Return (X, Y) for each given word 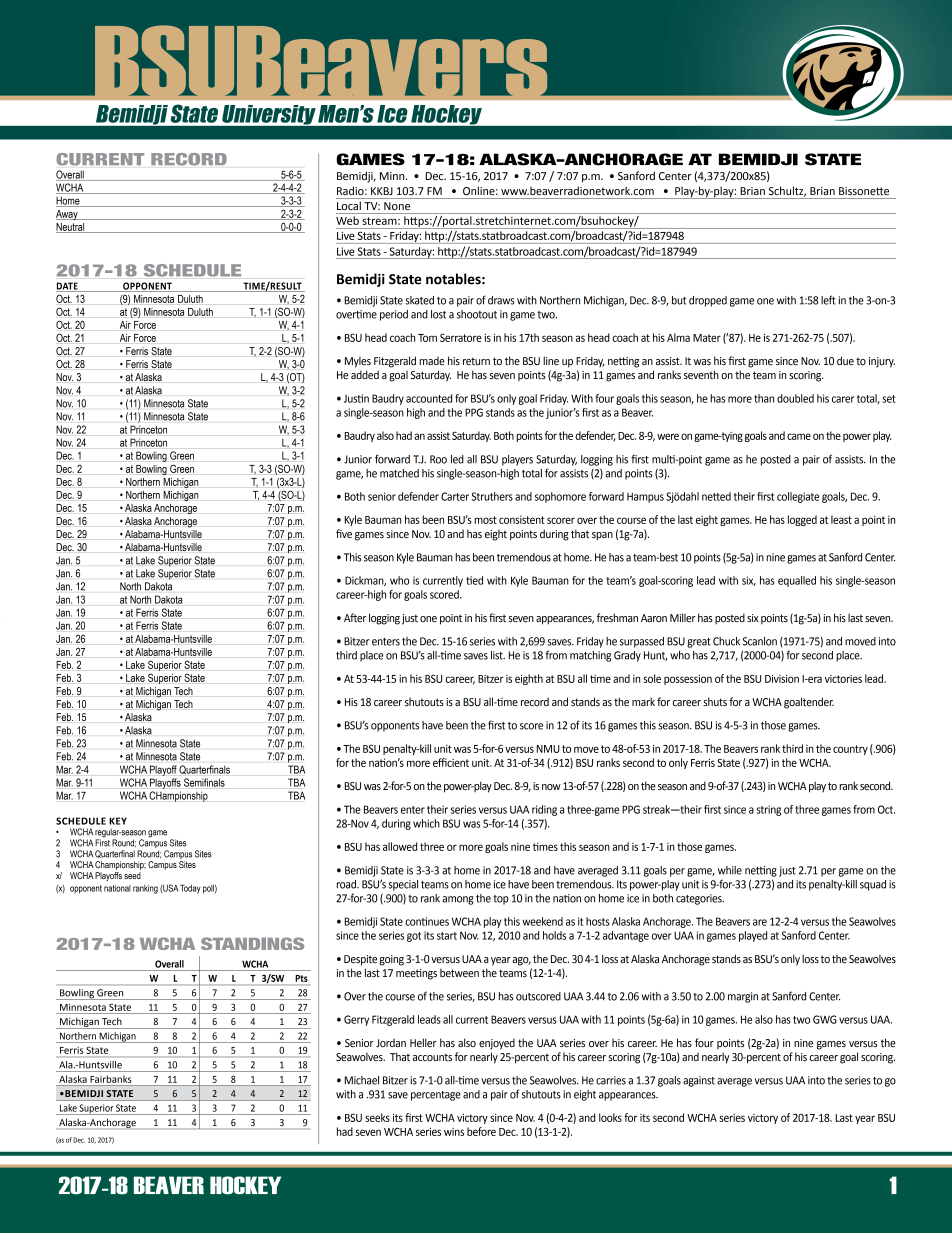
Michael (361, 1080)
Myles (358, 362)
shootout (477, 314)
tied (474, 580)
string (769, 810)
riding (544, 810)
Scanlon (760, 641)
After (355, 617)
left (828, 300)
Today (190, 889)
